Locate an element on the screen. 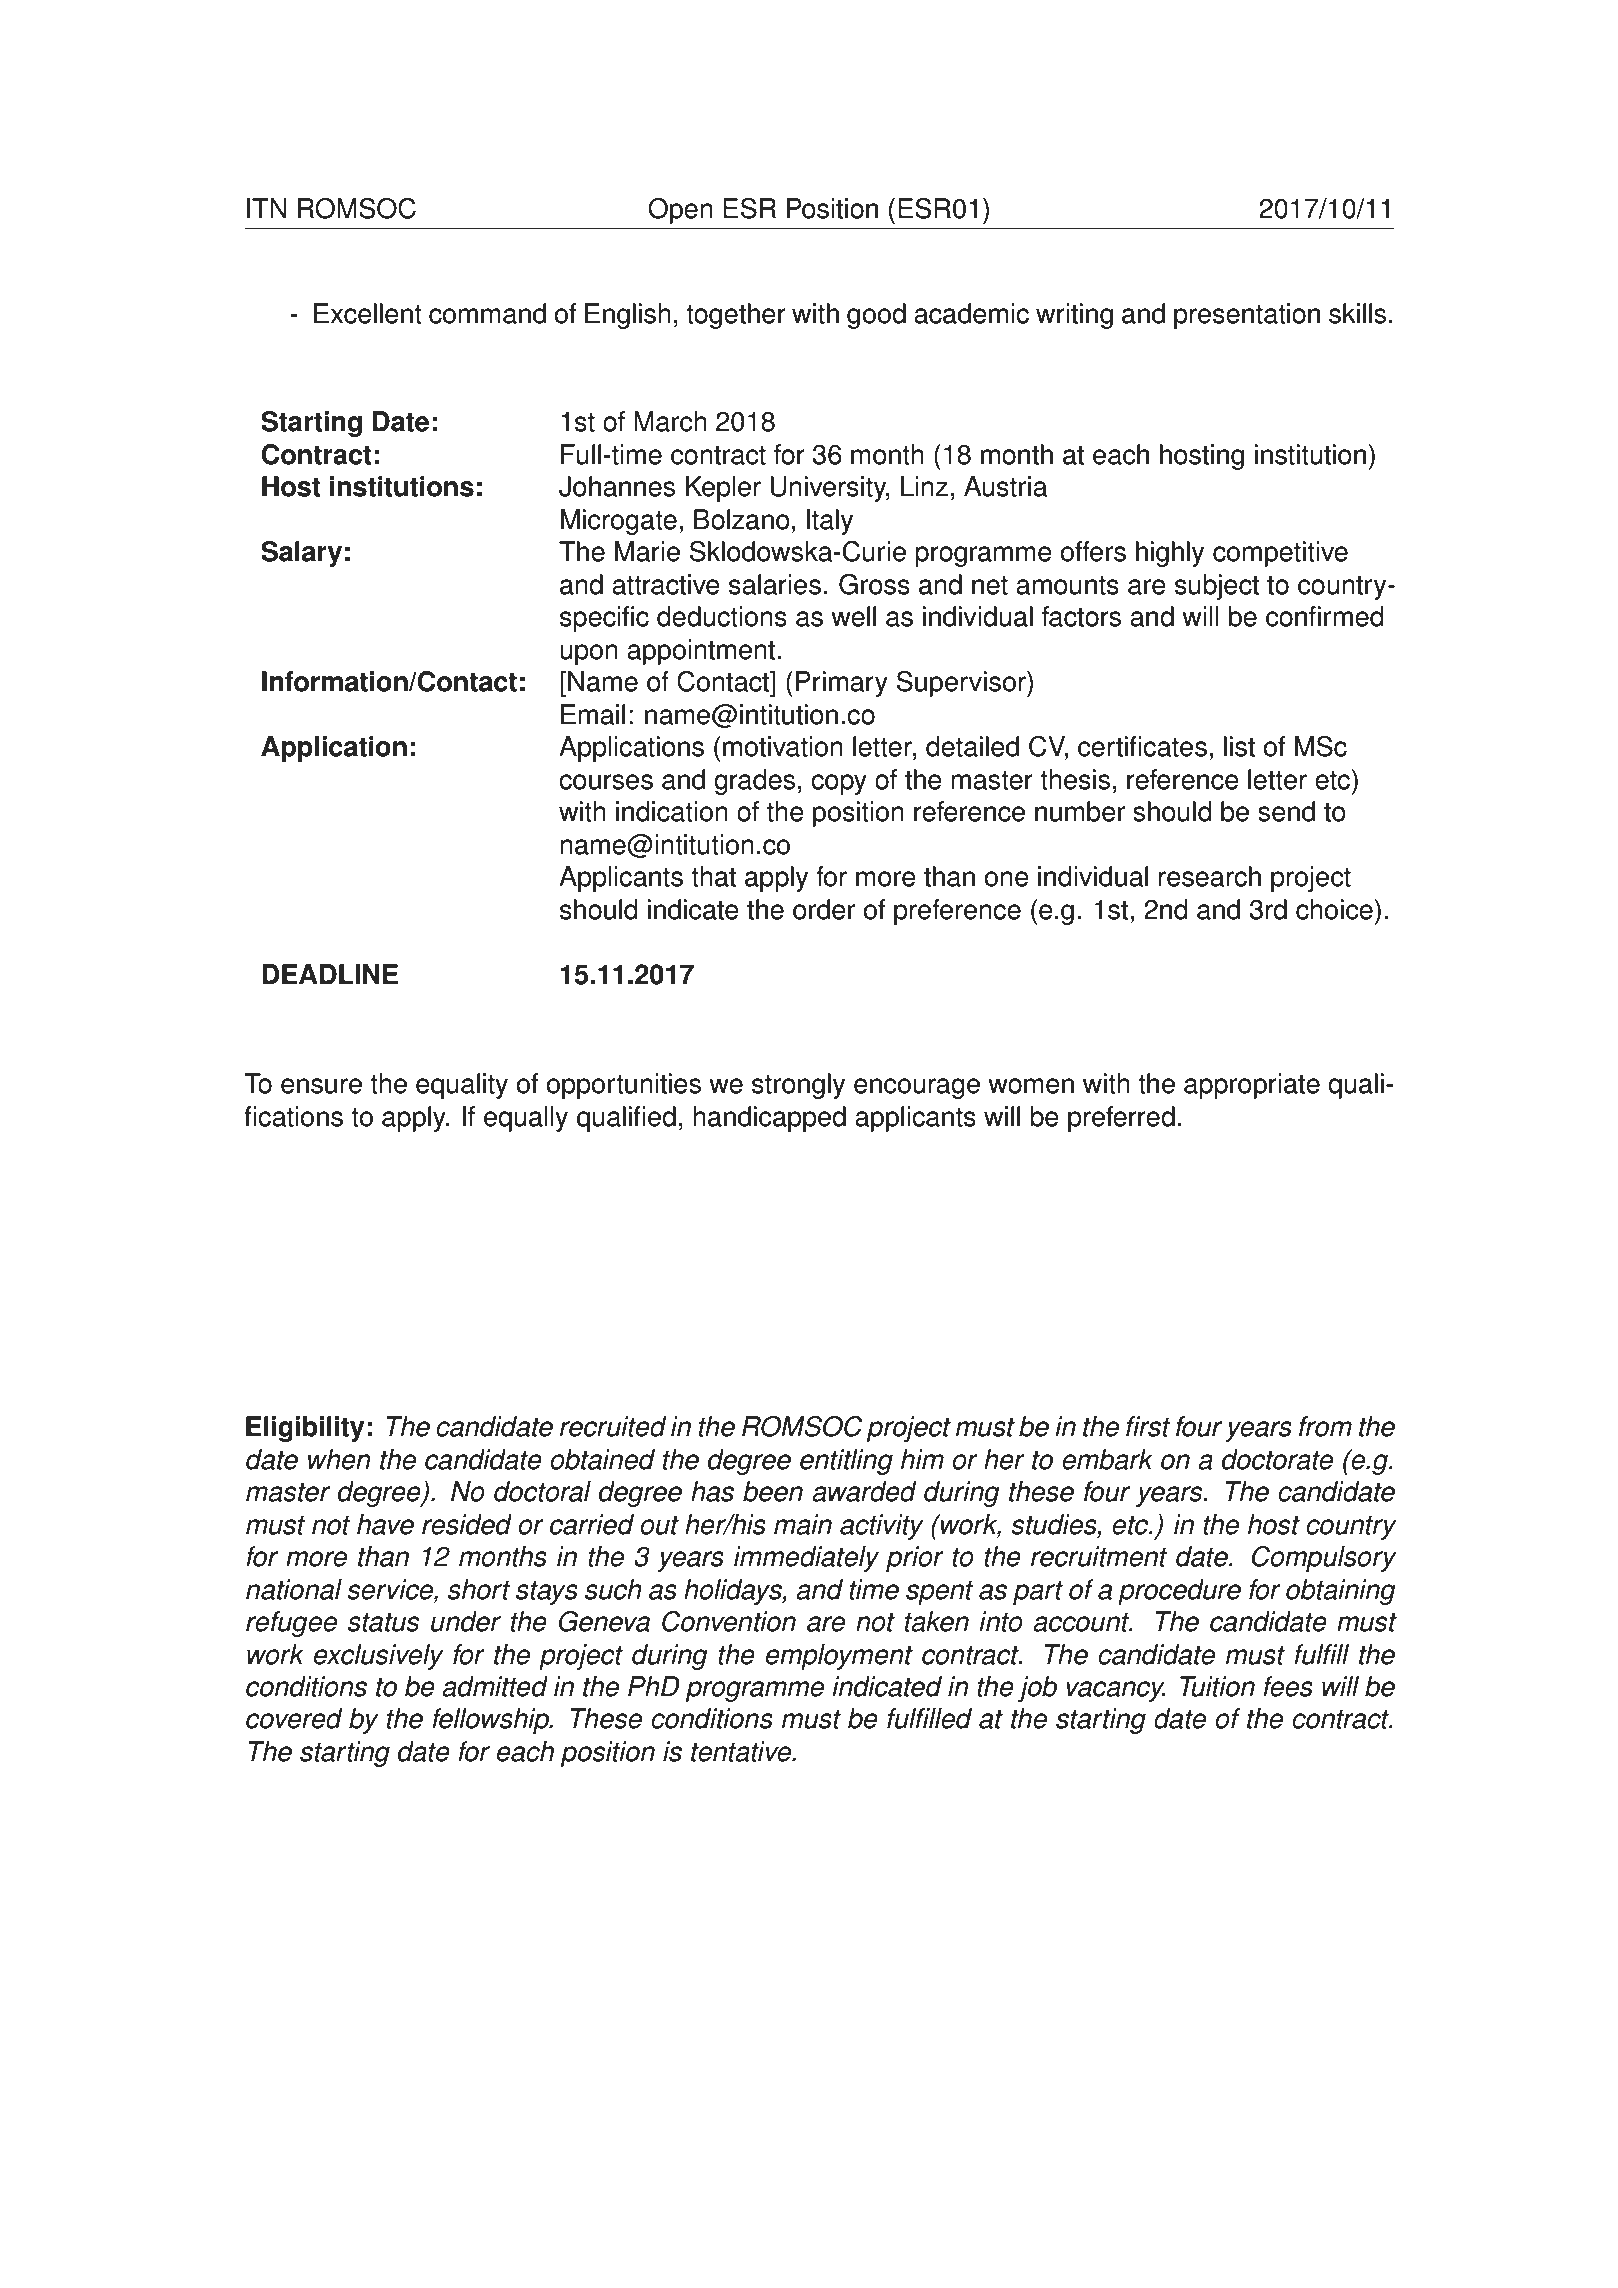 Image resolution: width=1618 pixels, height=2288 pixels. exclusively is located at coordinates (379, 1657).
